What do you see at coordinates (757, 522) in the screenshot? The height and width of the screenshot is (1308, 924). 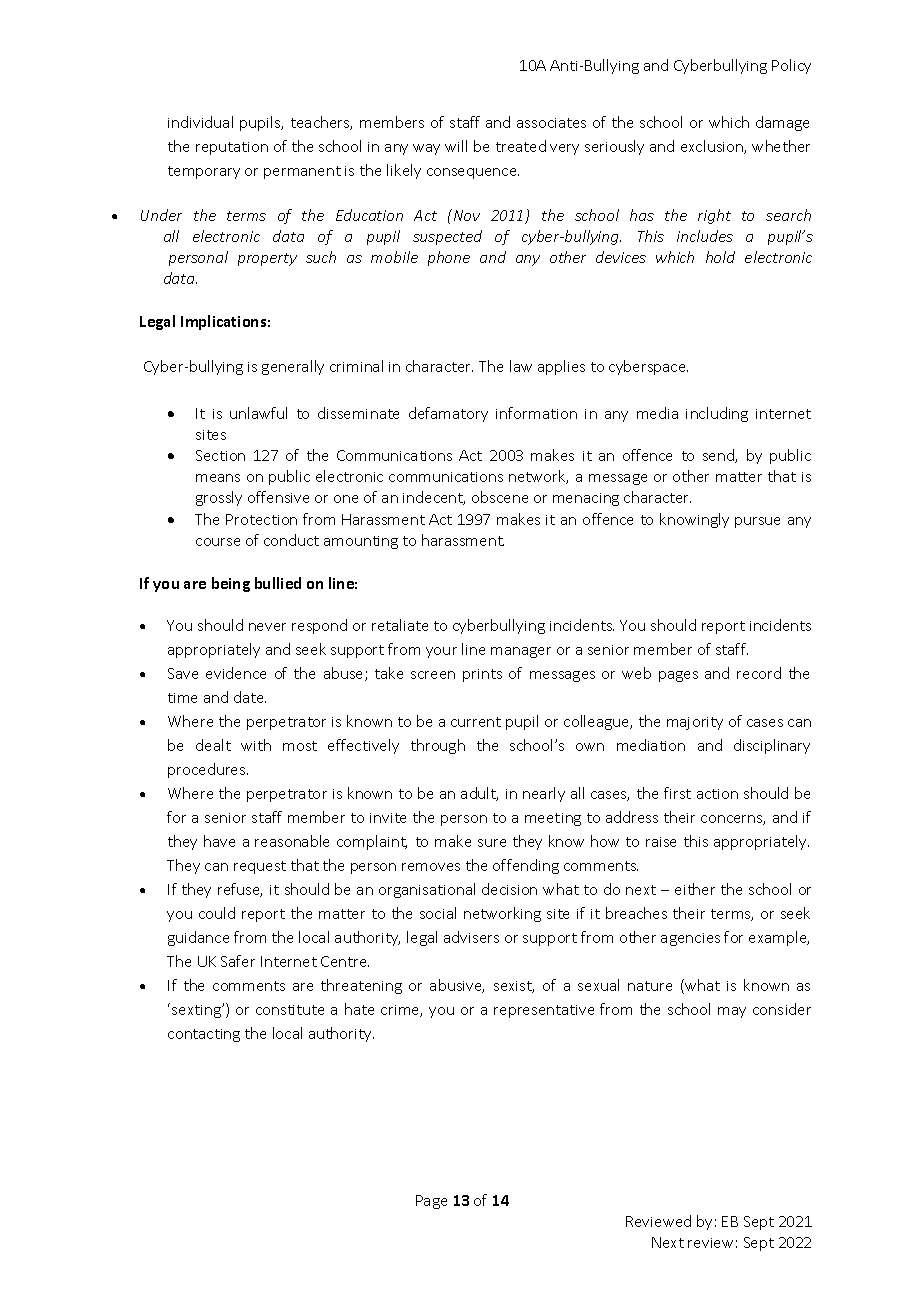 I see `pursue` at bounding box center [757, 522].
